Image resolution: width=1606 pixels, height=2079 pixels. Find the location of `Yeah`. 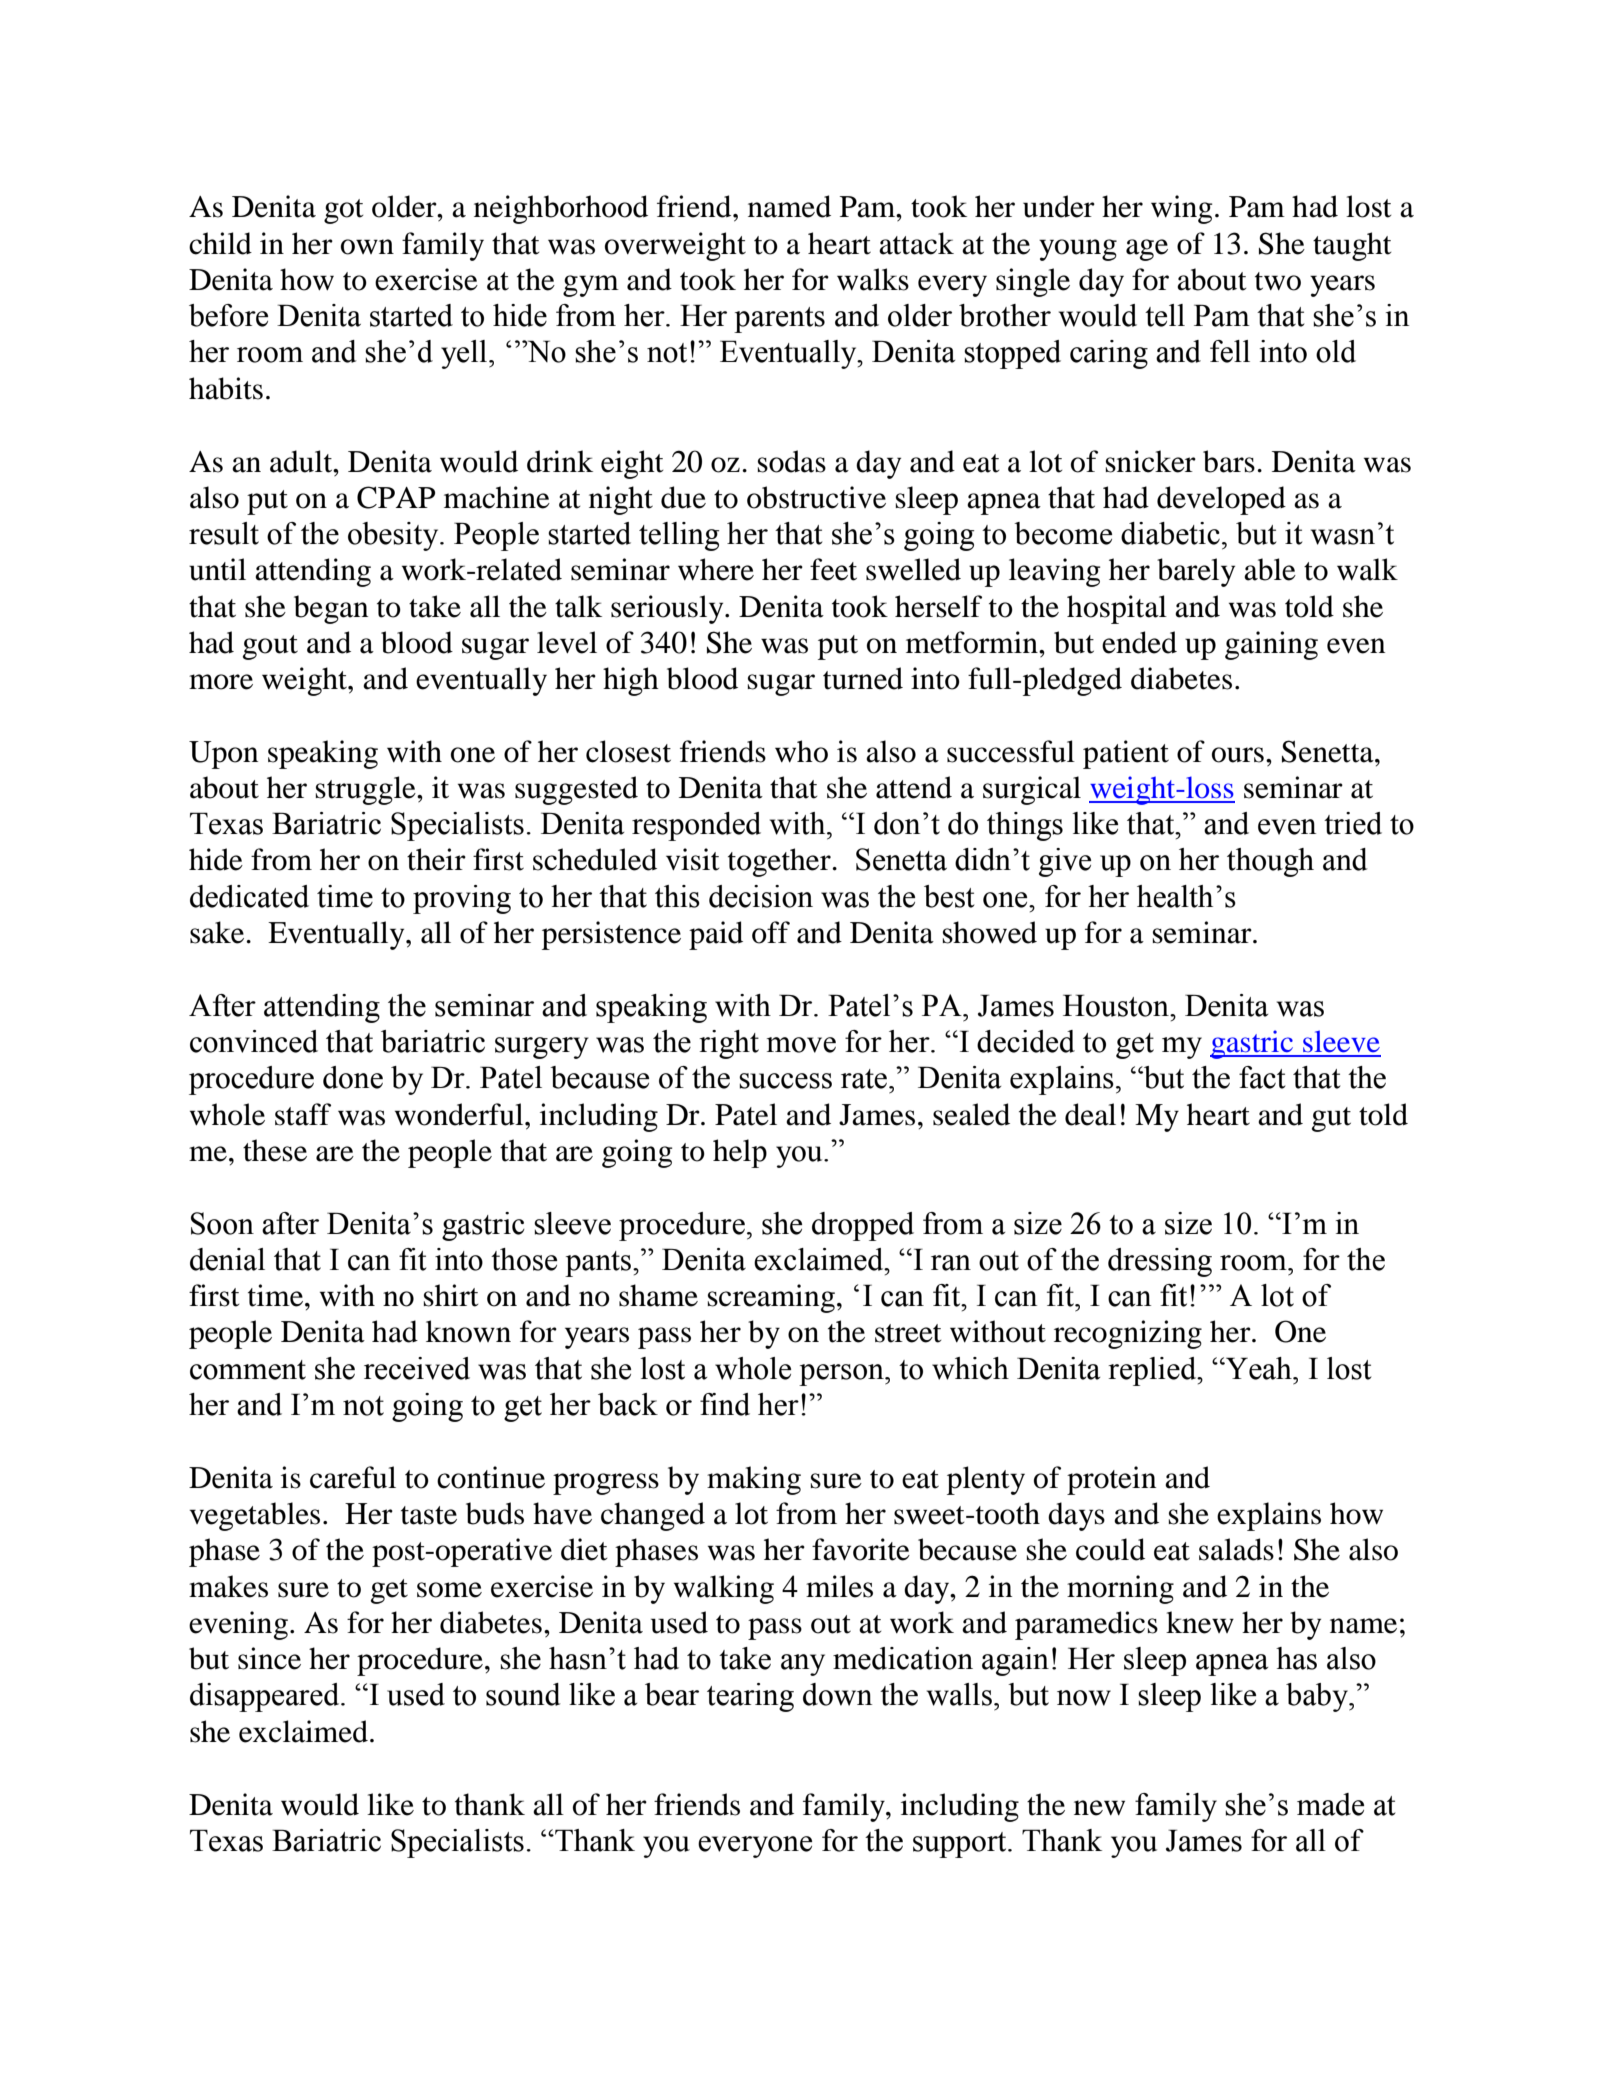

Yeah is located at coordinates (1259, 1368).
